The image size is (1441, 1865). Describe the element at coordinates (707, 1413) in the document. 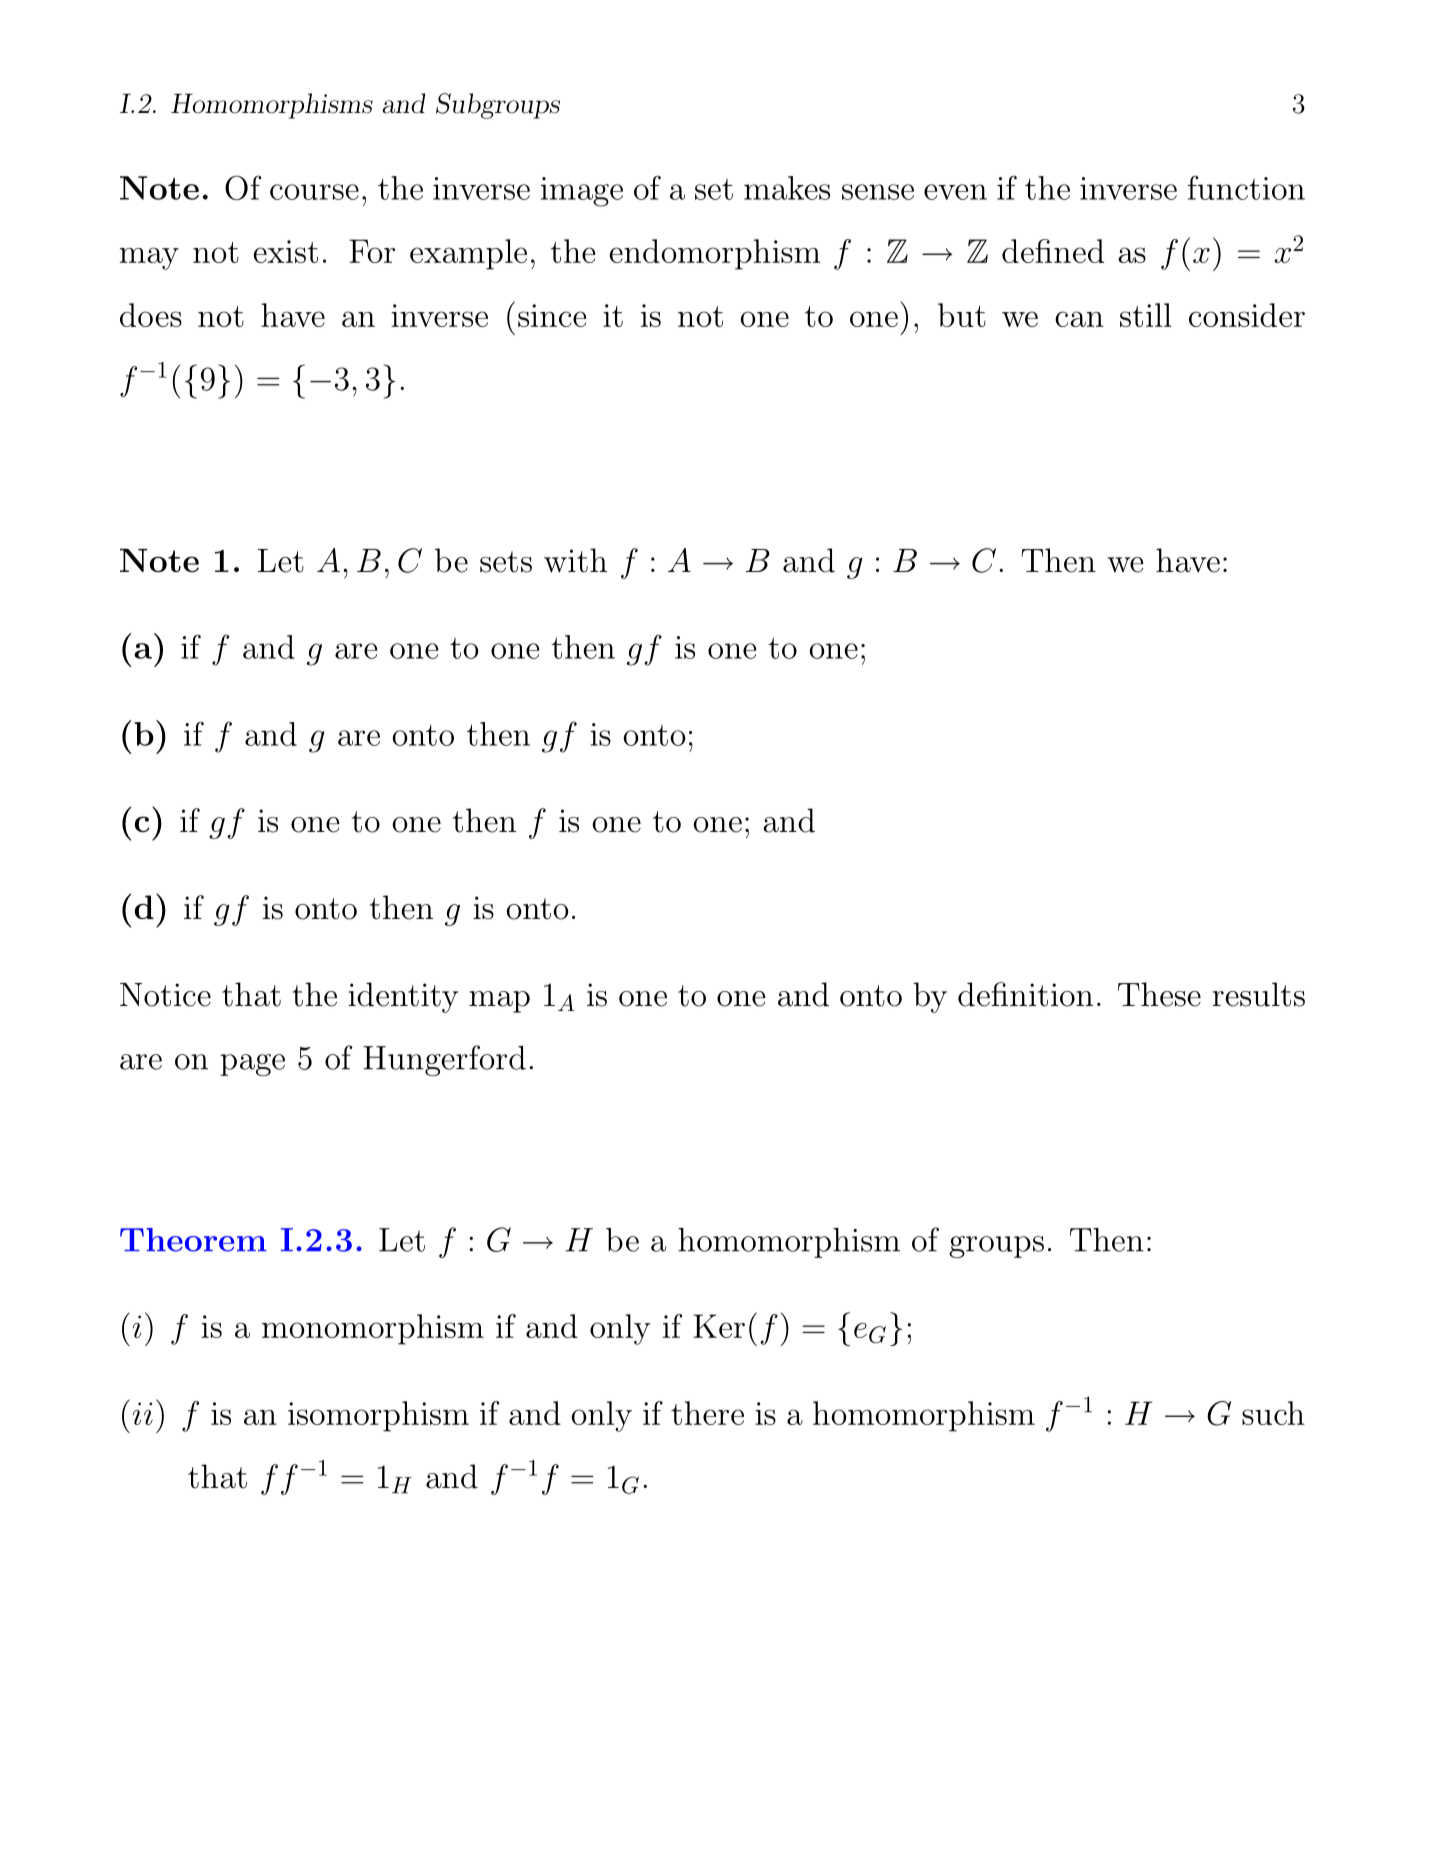

I see `there` at that location.
